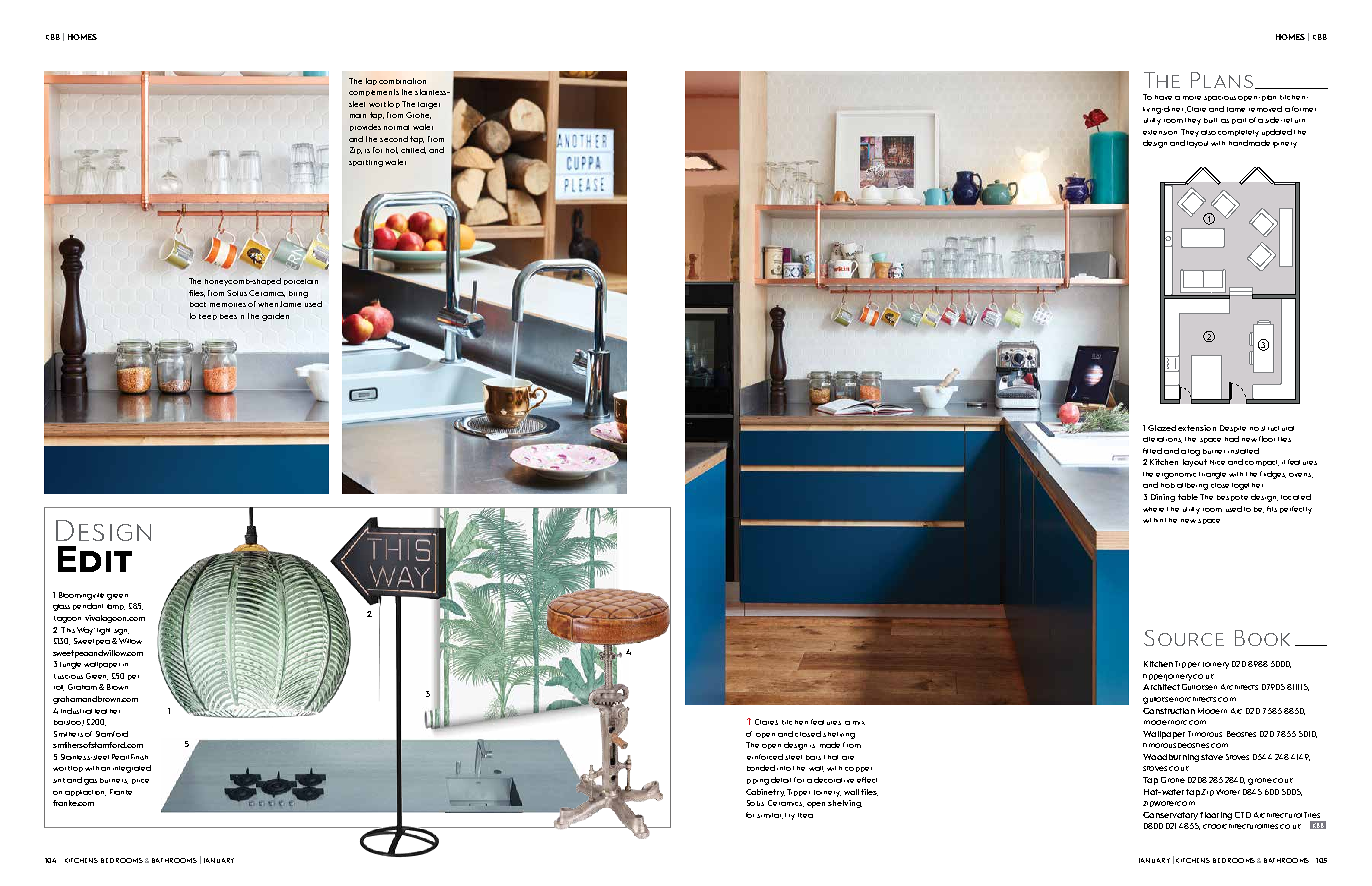 This screenshot has width=1372, height=886. I want to click on Glazed, so click(1162, 428).
